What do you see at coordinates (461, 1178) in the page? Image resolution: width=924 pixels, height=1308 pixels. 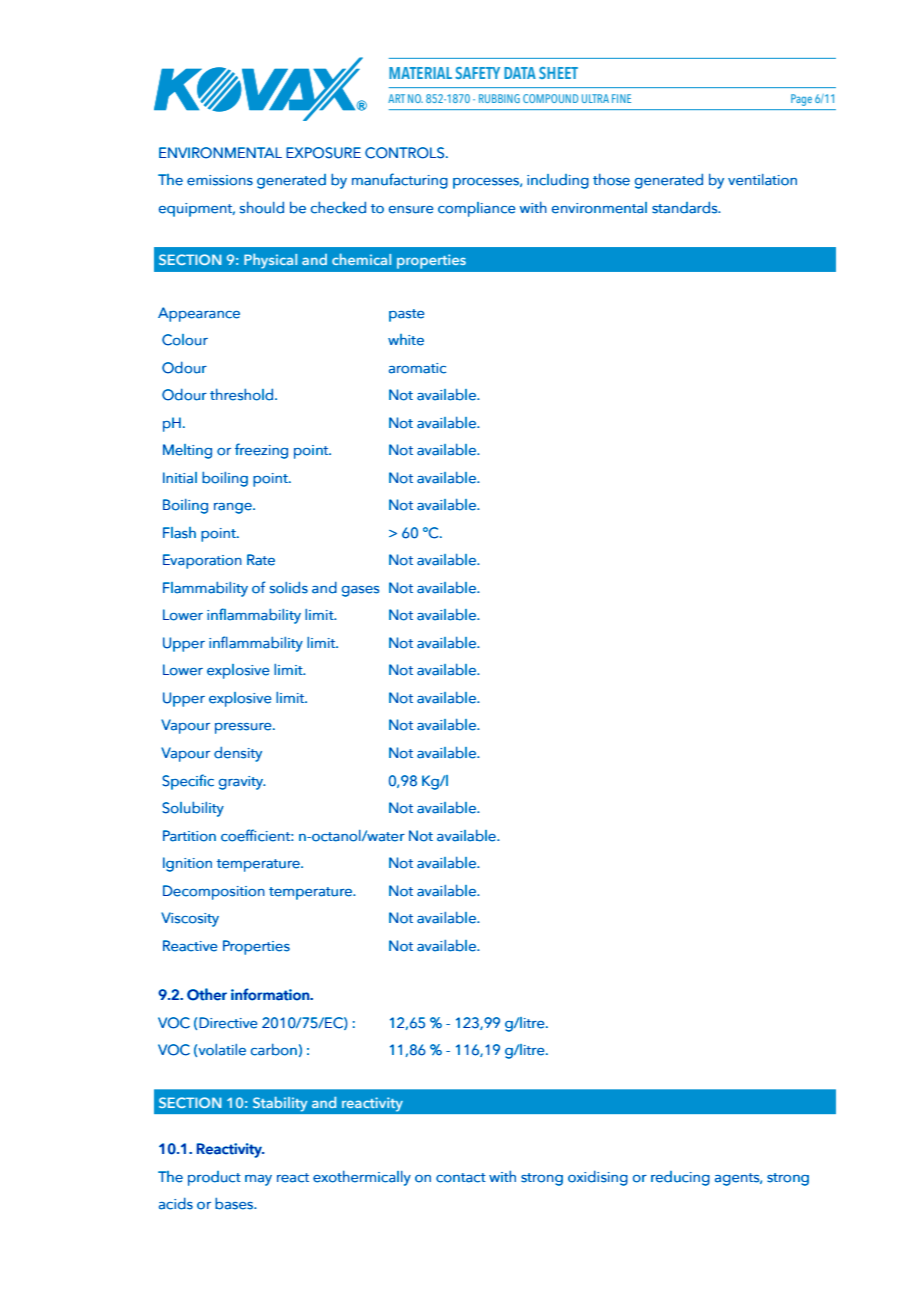 I see `contact` at bounding box center [461, 1178].
